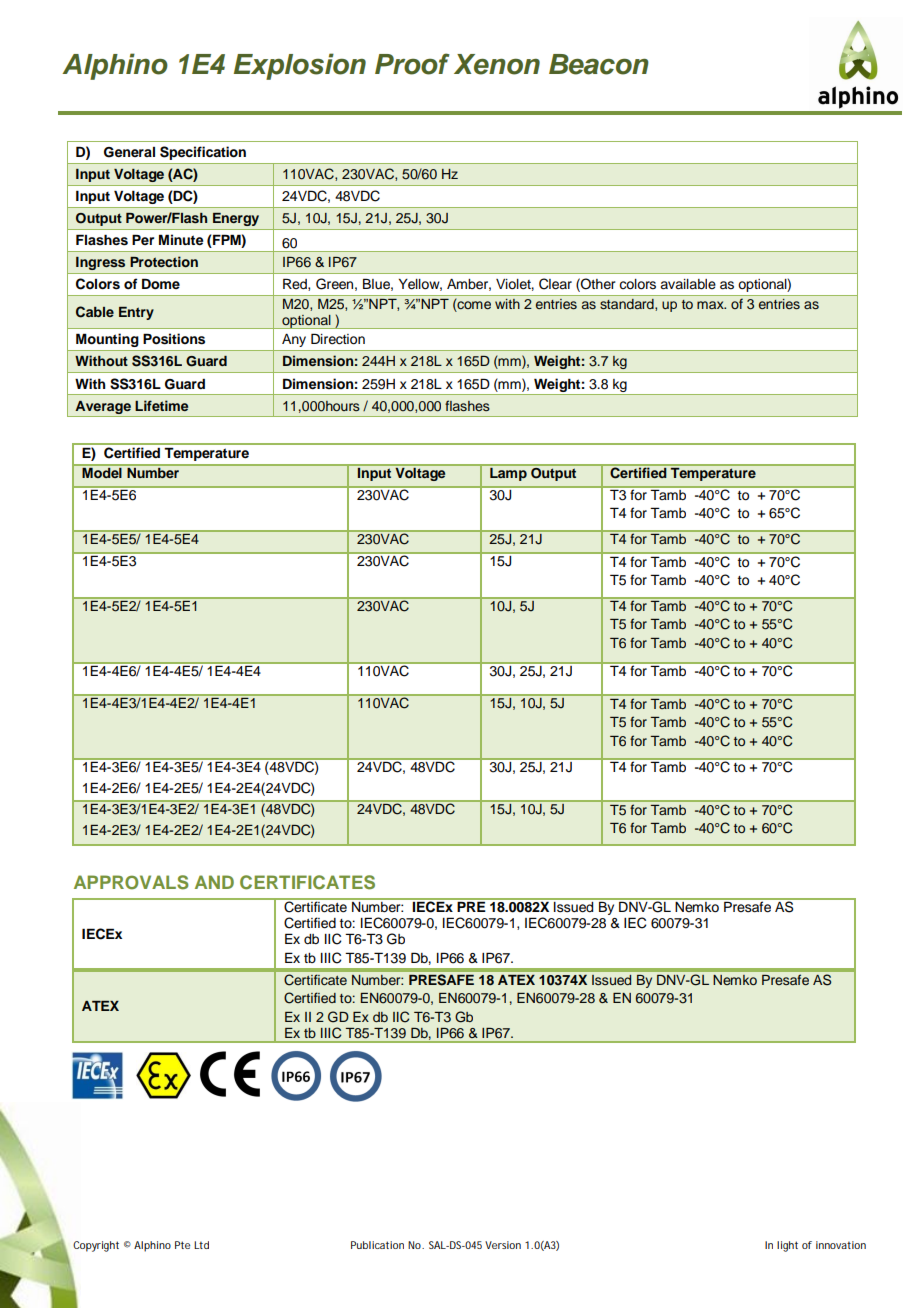 The image size is (924, 1308). I want to click on Publication, so click(377, 1245).
